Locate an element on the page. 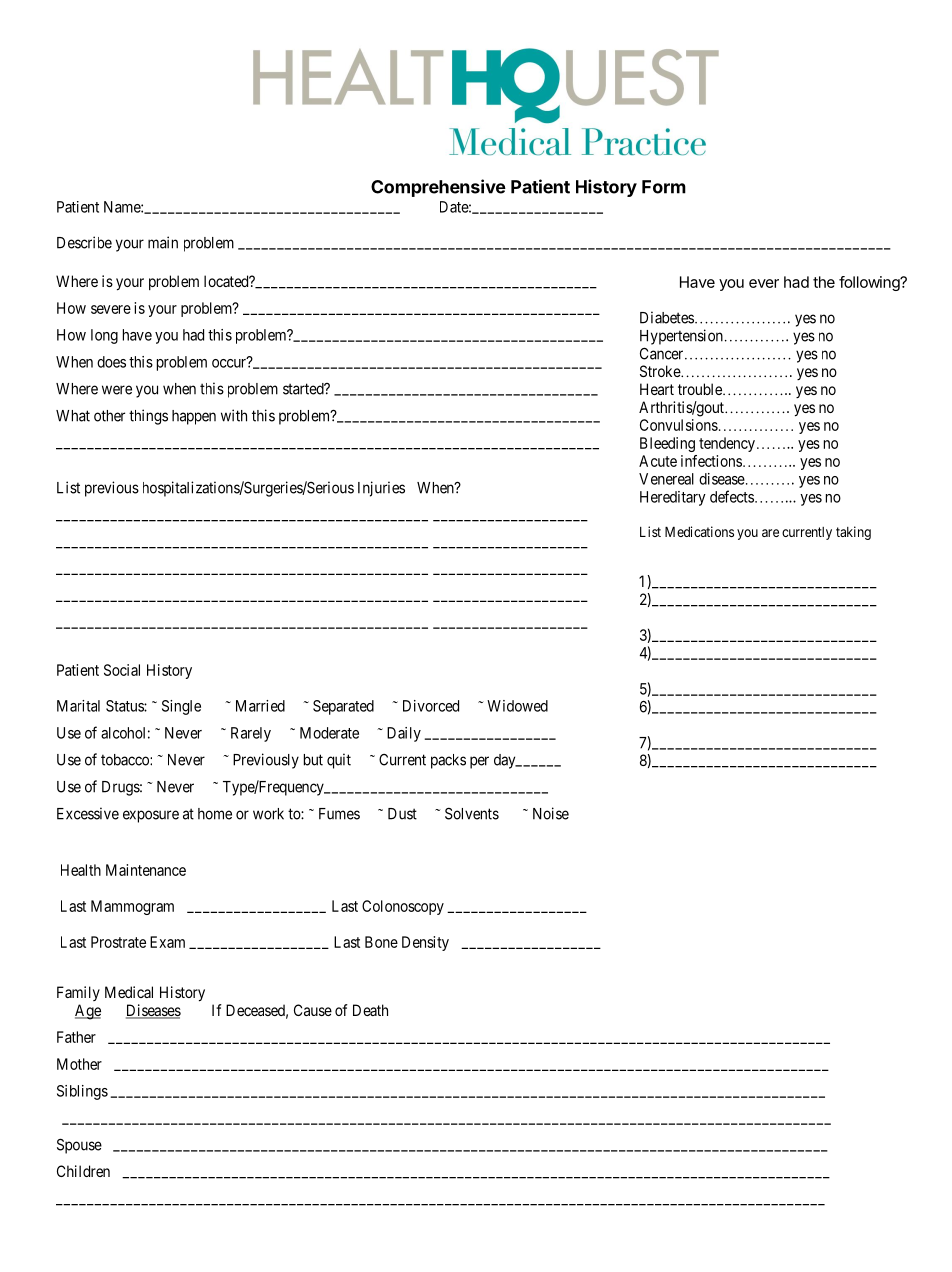 The width and height of the document is (952, 1272). Social is located at coordinates (122, 670).
